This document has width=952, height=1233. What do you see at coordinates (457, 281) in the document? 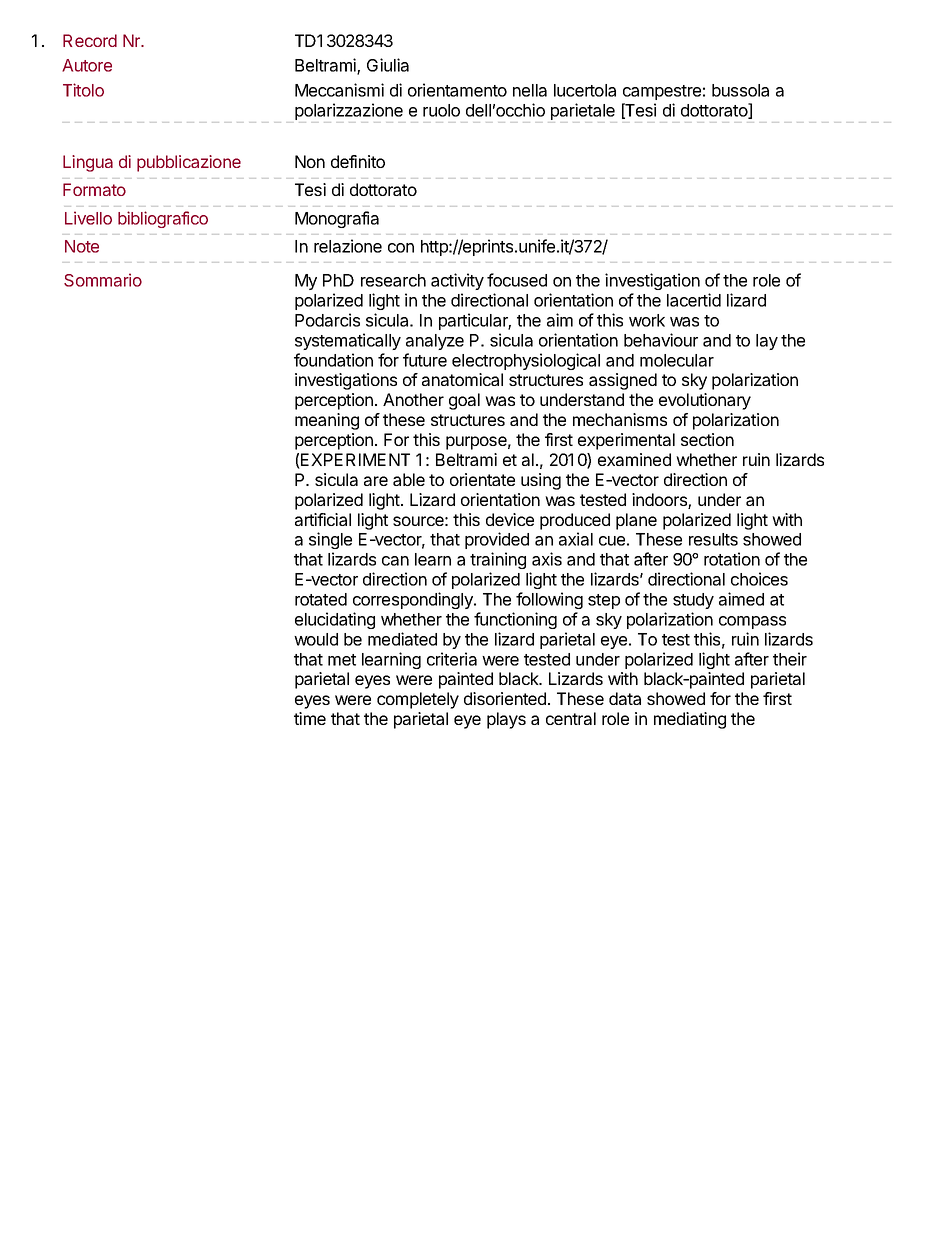
I see `activity` at bounding box center [457, 281].
